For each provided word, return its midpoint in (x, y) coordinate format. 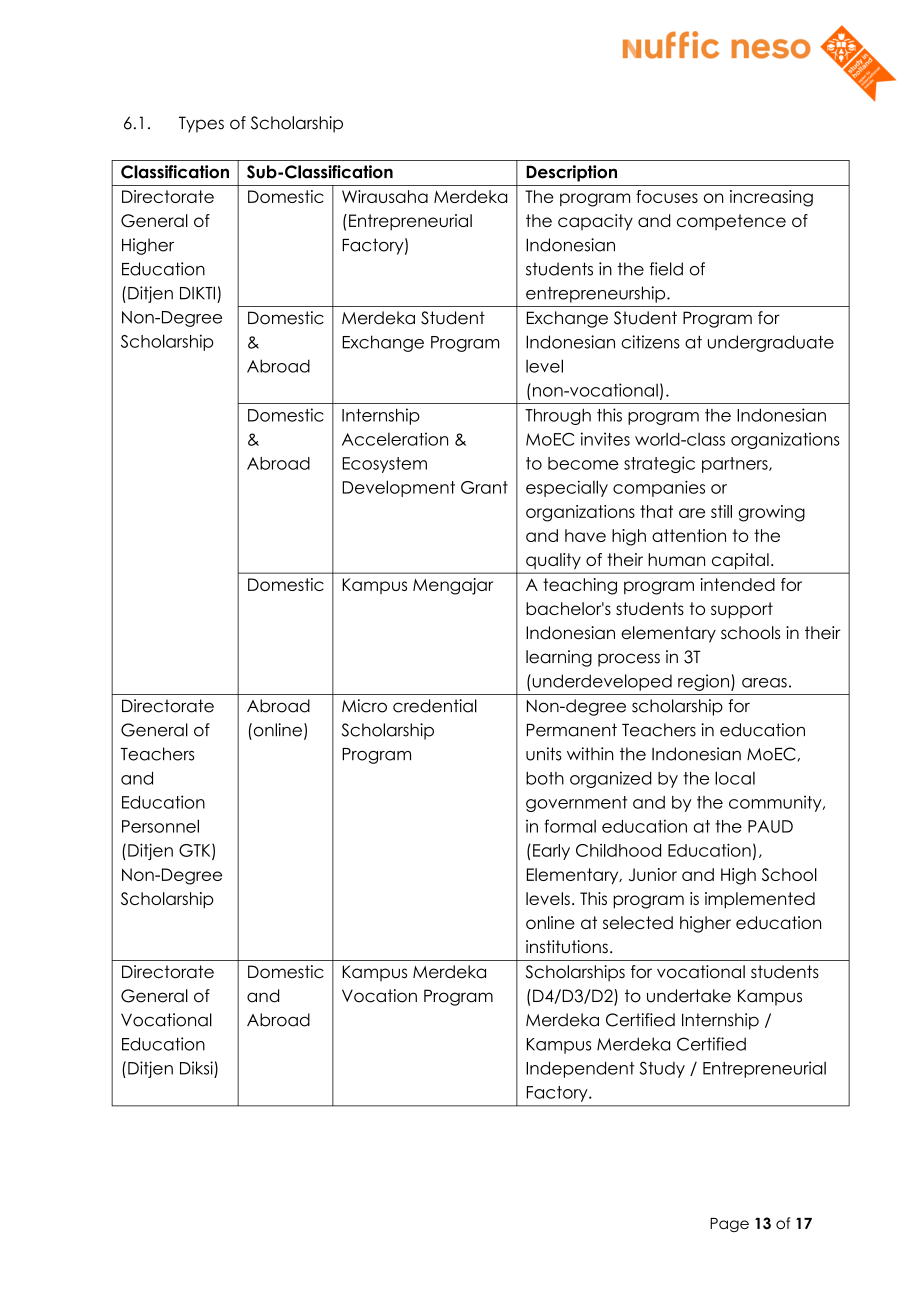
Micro (364, 706)
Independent (580, 1069)
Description (571, 173)
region (703, 682)
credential (435, 706)
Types (201, 124)
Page (729, 1225)
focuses (667, 196)
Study (662, 1069)
